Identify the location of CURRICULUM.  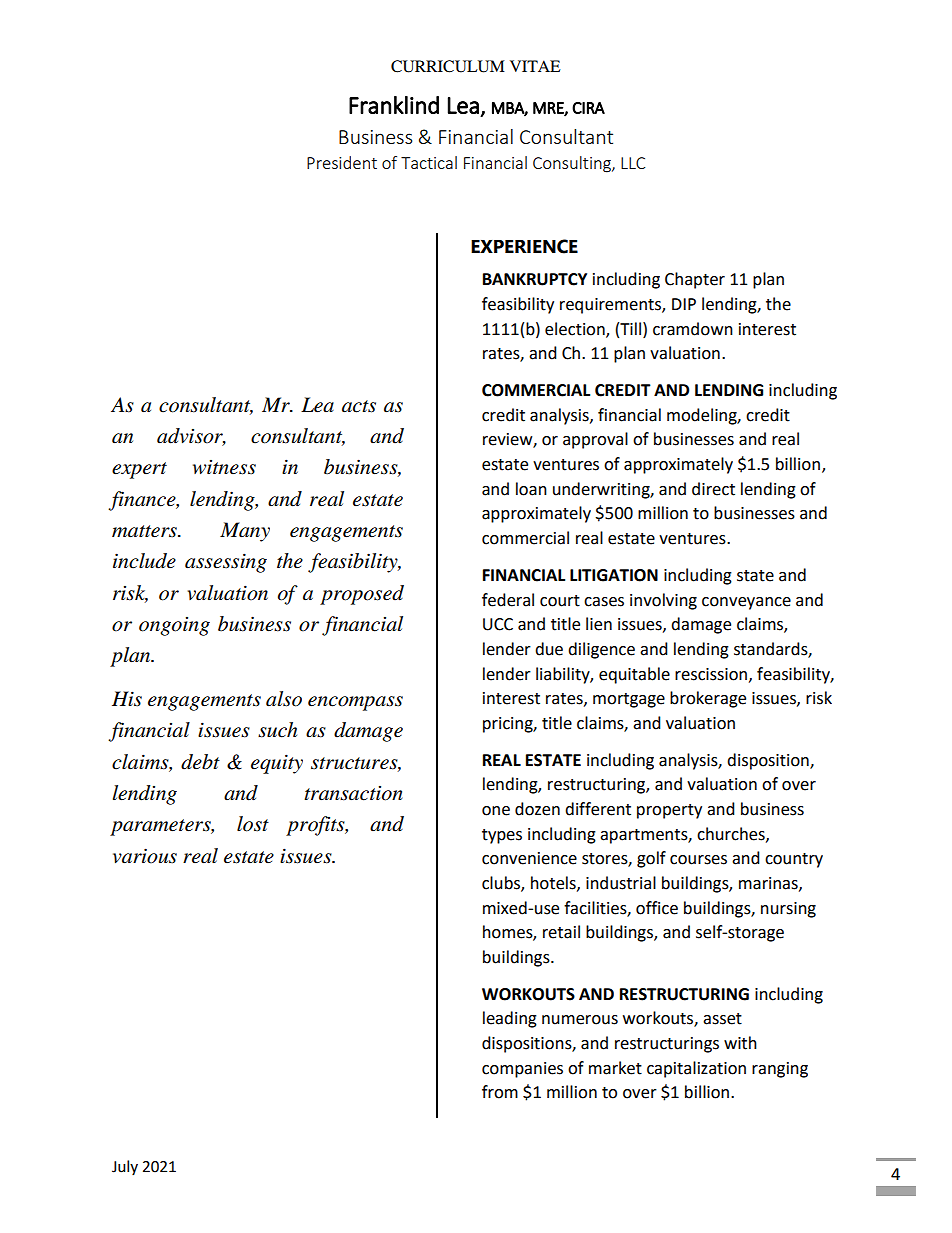
(448, 66).
